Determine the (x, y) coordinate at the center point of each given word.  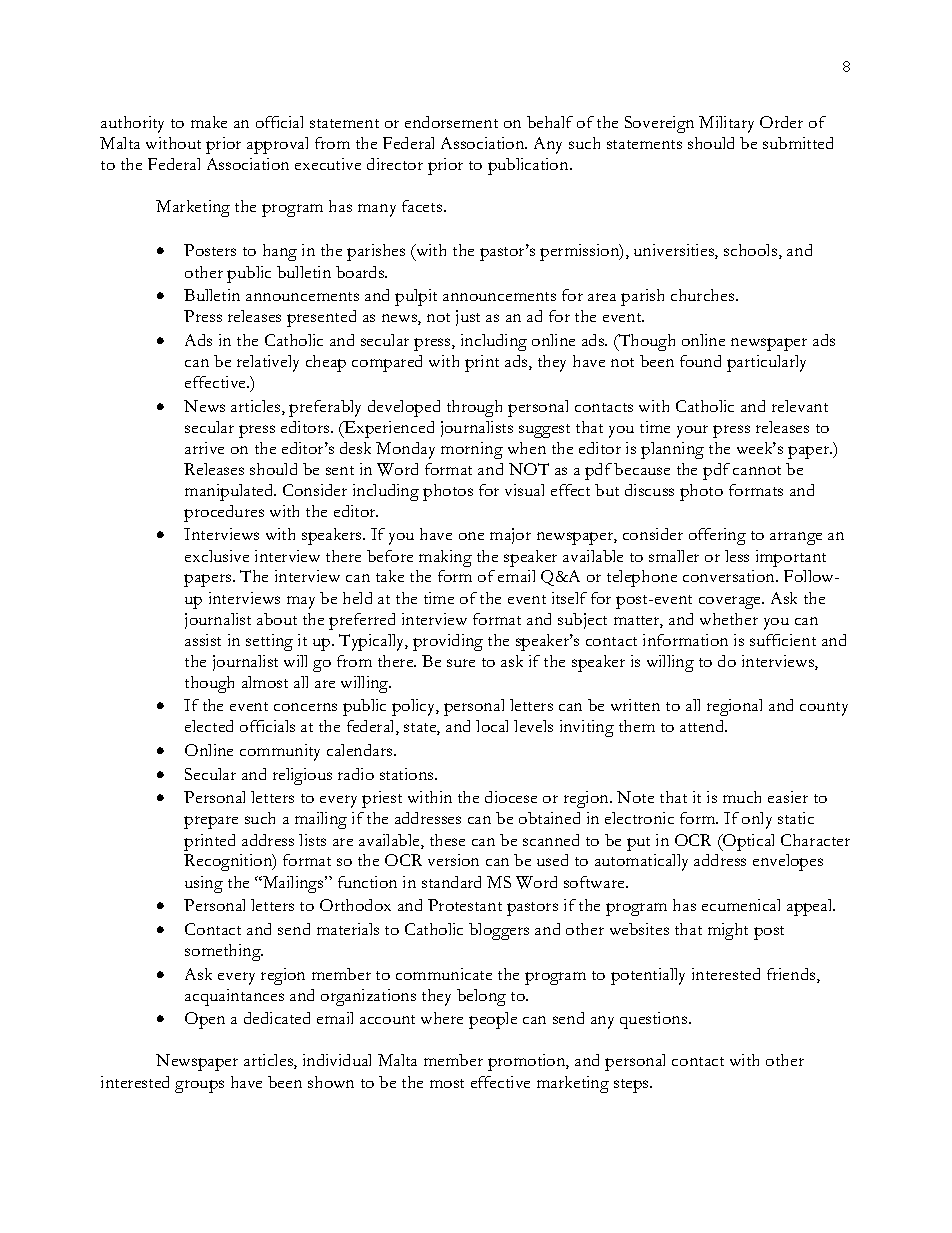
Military (726, 124)
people (493, 1020)
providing (448, 642)
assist (203, 640)
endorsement (451, 122)
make (209, 122)
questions (655, 1020)
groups (199, 1086)
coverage (731, 602)
